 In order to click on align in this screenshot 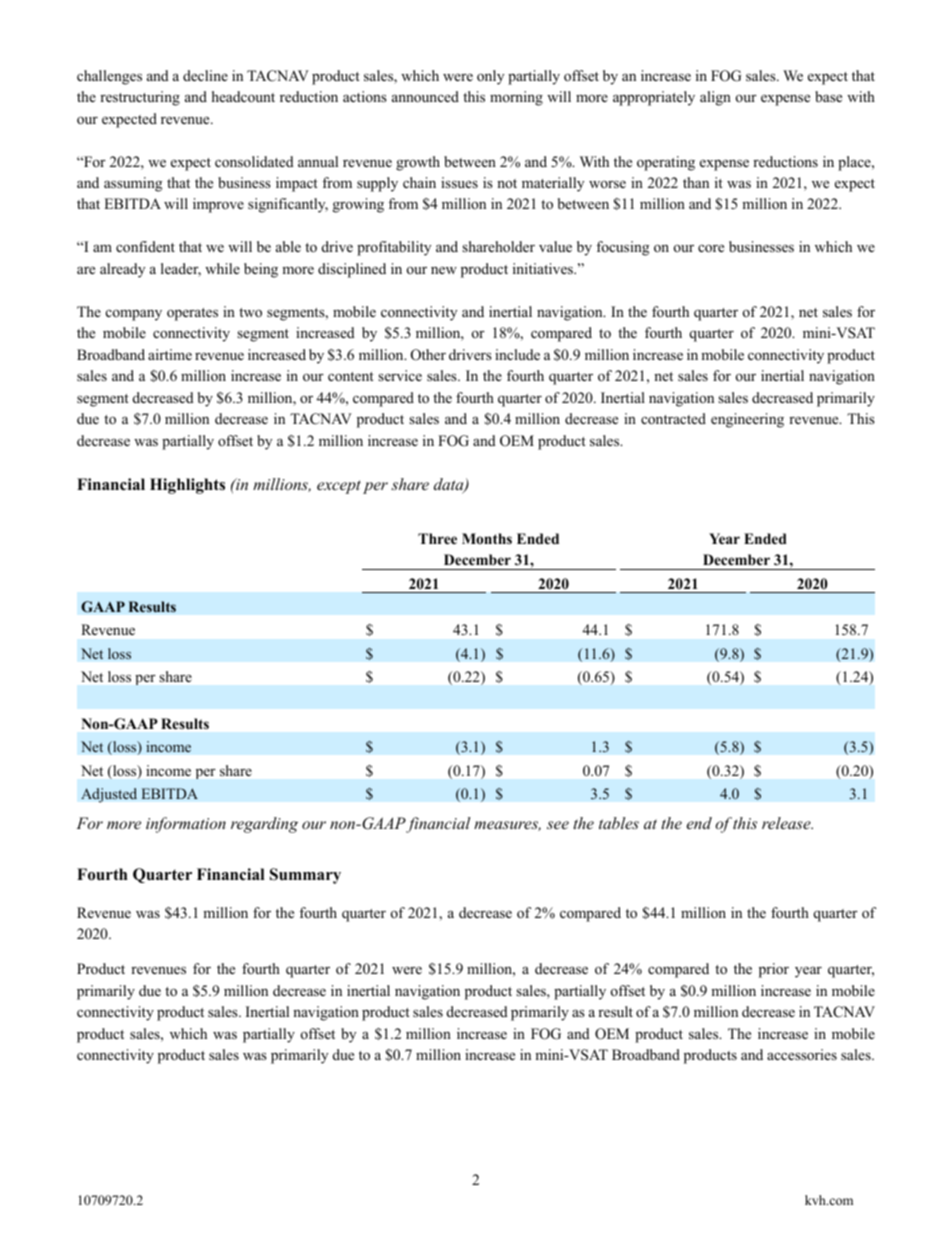, I will do `click(715, 98)`.
